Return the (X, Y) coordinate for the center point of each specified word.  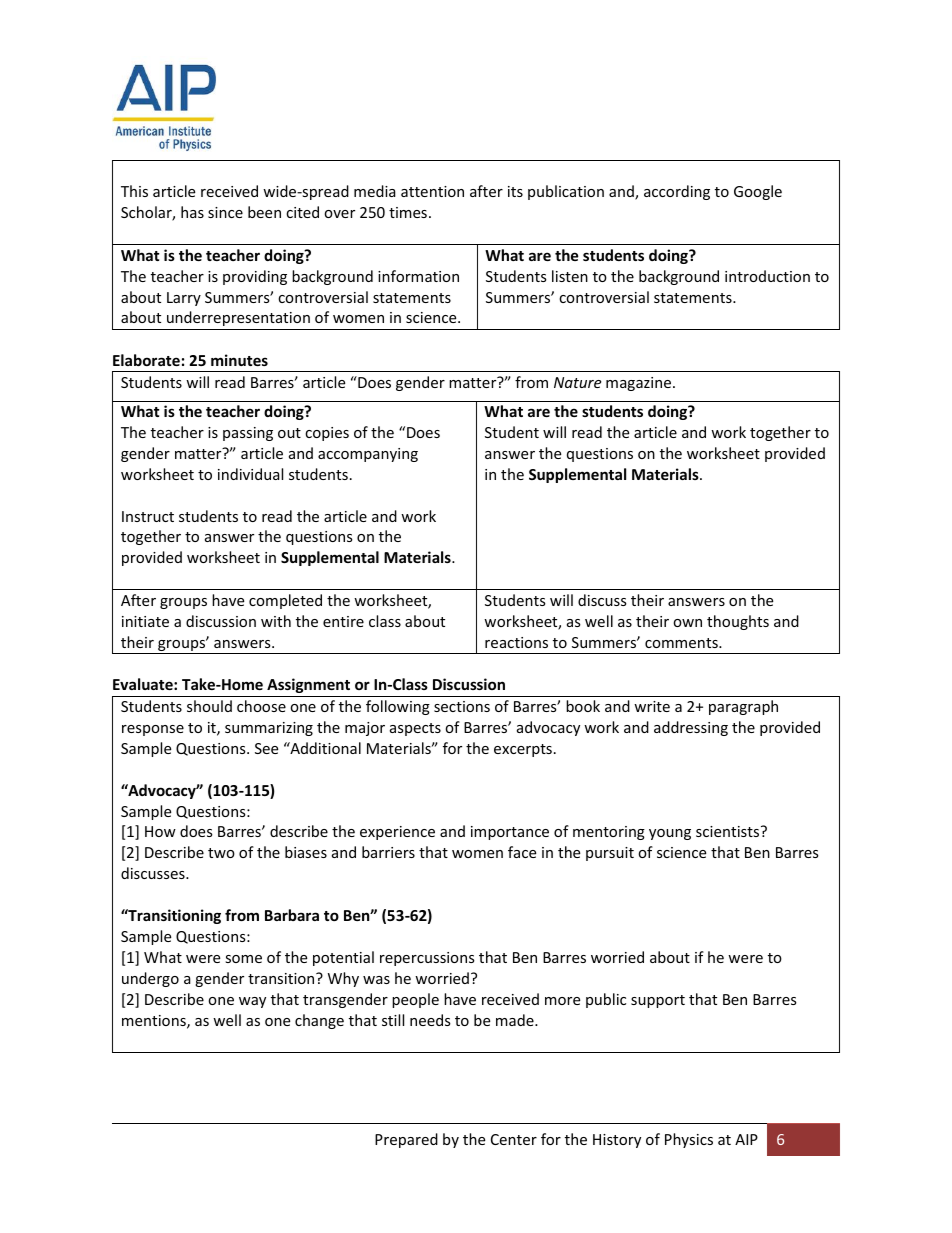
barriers (388, 852)
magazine (640, 384)
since (225, 212)
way (252, 1002)
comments (682, 643)
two (221, 853)
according (677, 192)
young (670, 834)
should (209, 706)
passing (248, 434)
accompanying (368, 455)
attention (432, 191)
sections (462, 706)
